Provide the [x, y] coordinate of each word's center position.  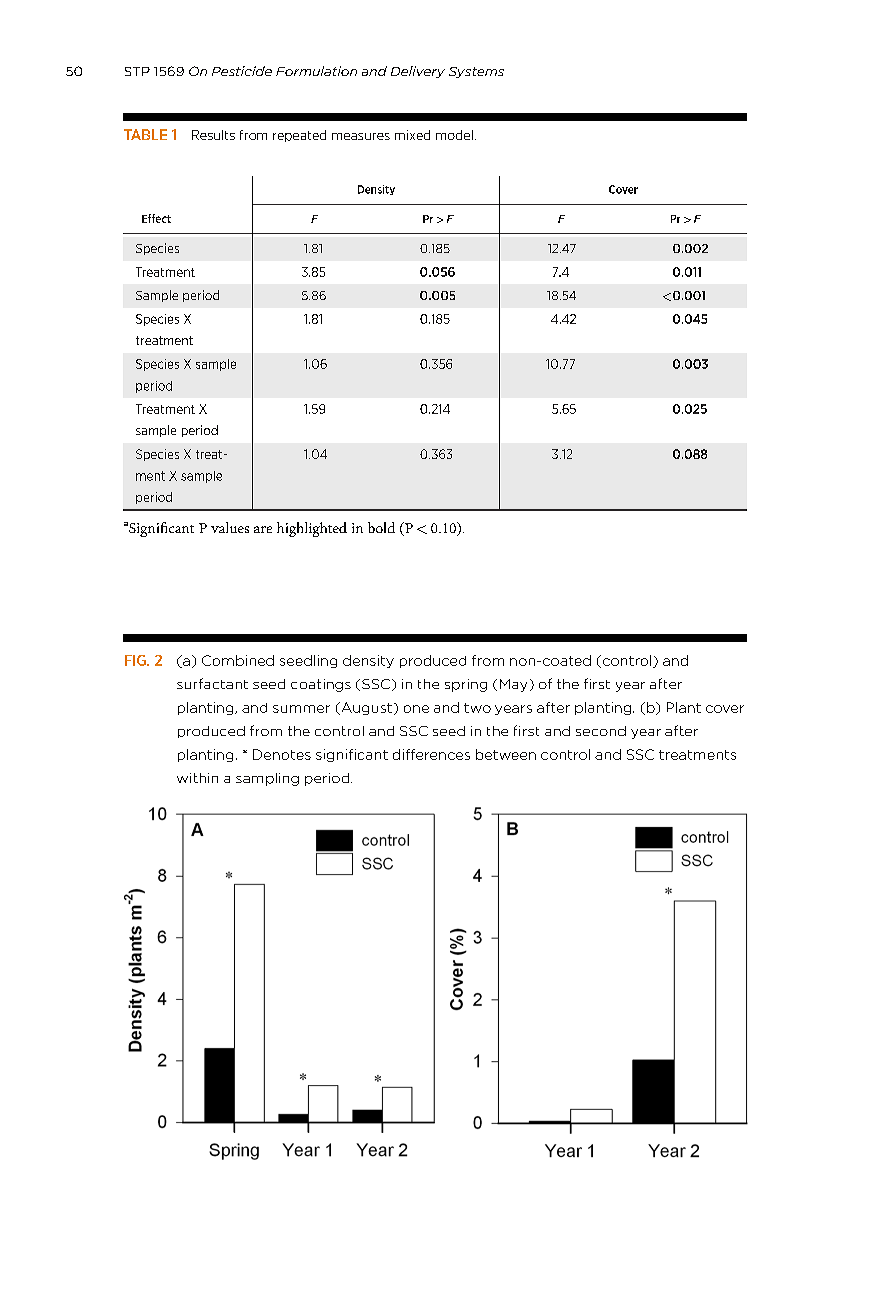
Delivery [418, 72]
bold [381, 527]
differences [431, 754]
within [197, 778]
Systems [476, 72]
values [230, 527]
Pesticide [242, 71]
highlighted [312, 529]
